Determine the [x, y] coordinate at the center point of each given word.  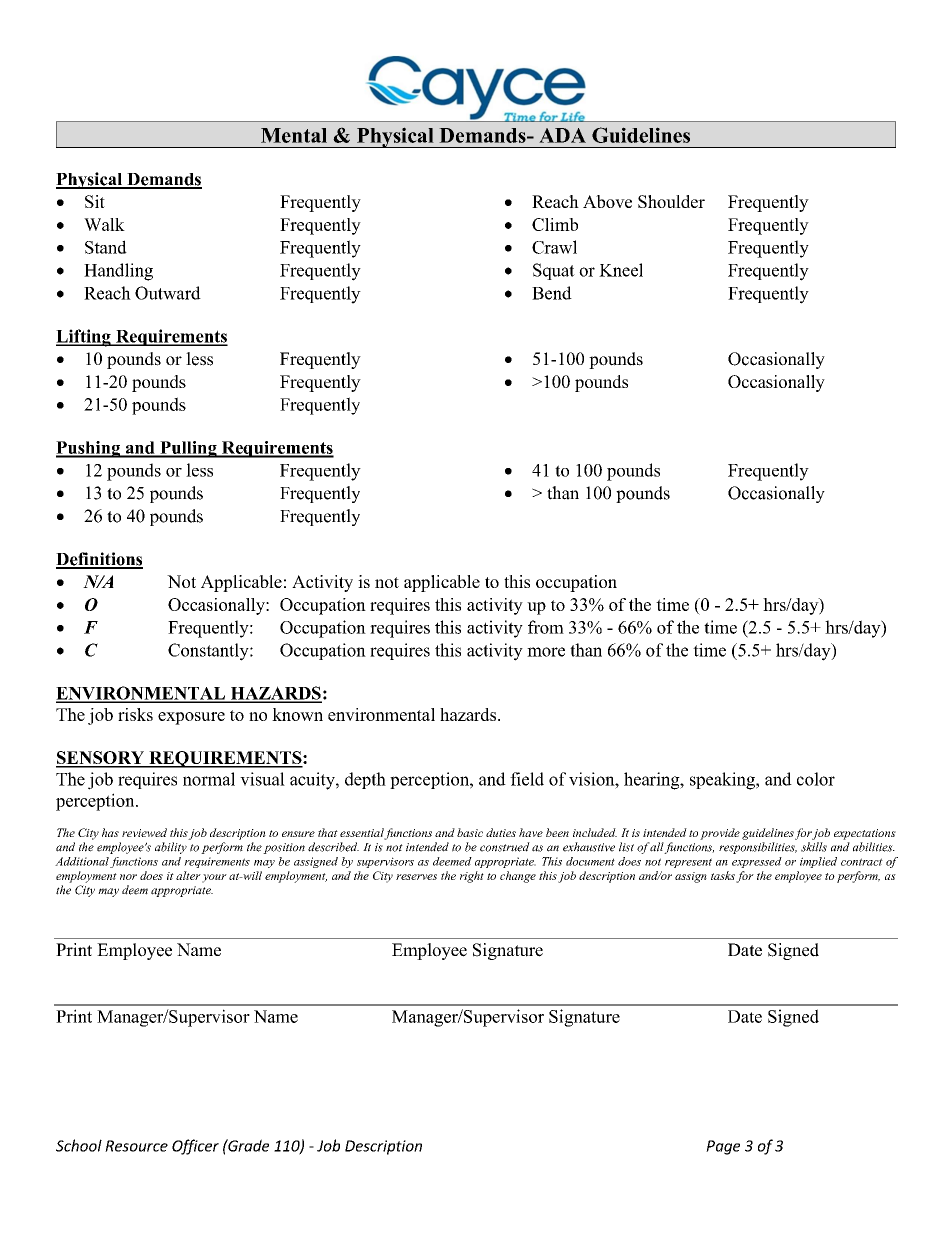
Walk [104, 224]
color [816, 779]
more [546, 652]
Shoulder [671, 201]
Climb [555, 224]
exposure [191, 718]
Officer [195, 1147]
